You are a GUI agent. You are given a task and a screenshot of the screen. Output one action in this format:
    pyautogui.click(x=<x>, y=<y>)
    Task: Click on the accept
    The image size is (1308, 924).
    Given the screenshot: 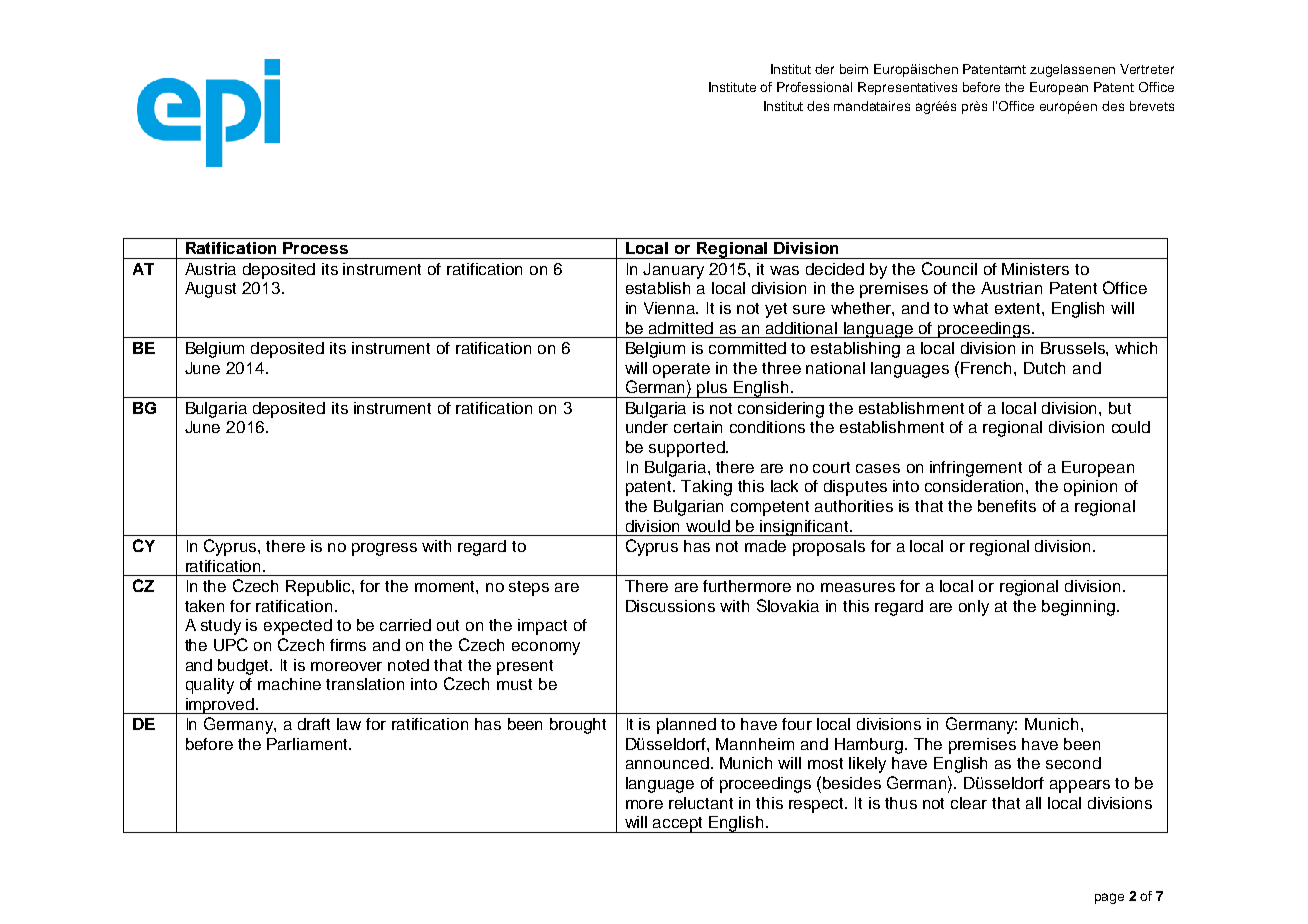 What is the action you would take?
    pyautogui.click(x=679, y=825)
